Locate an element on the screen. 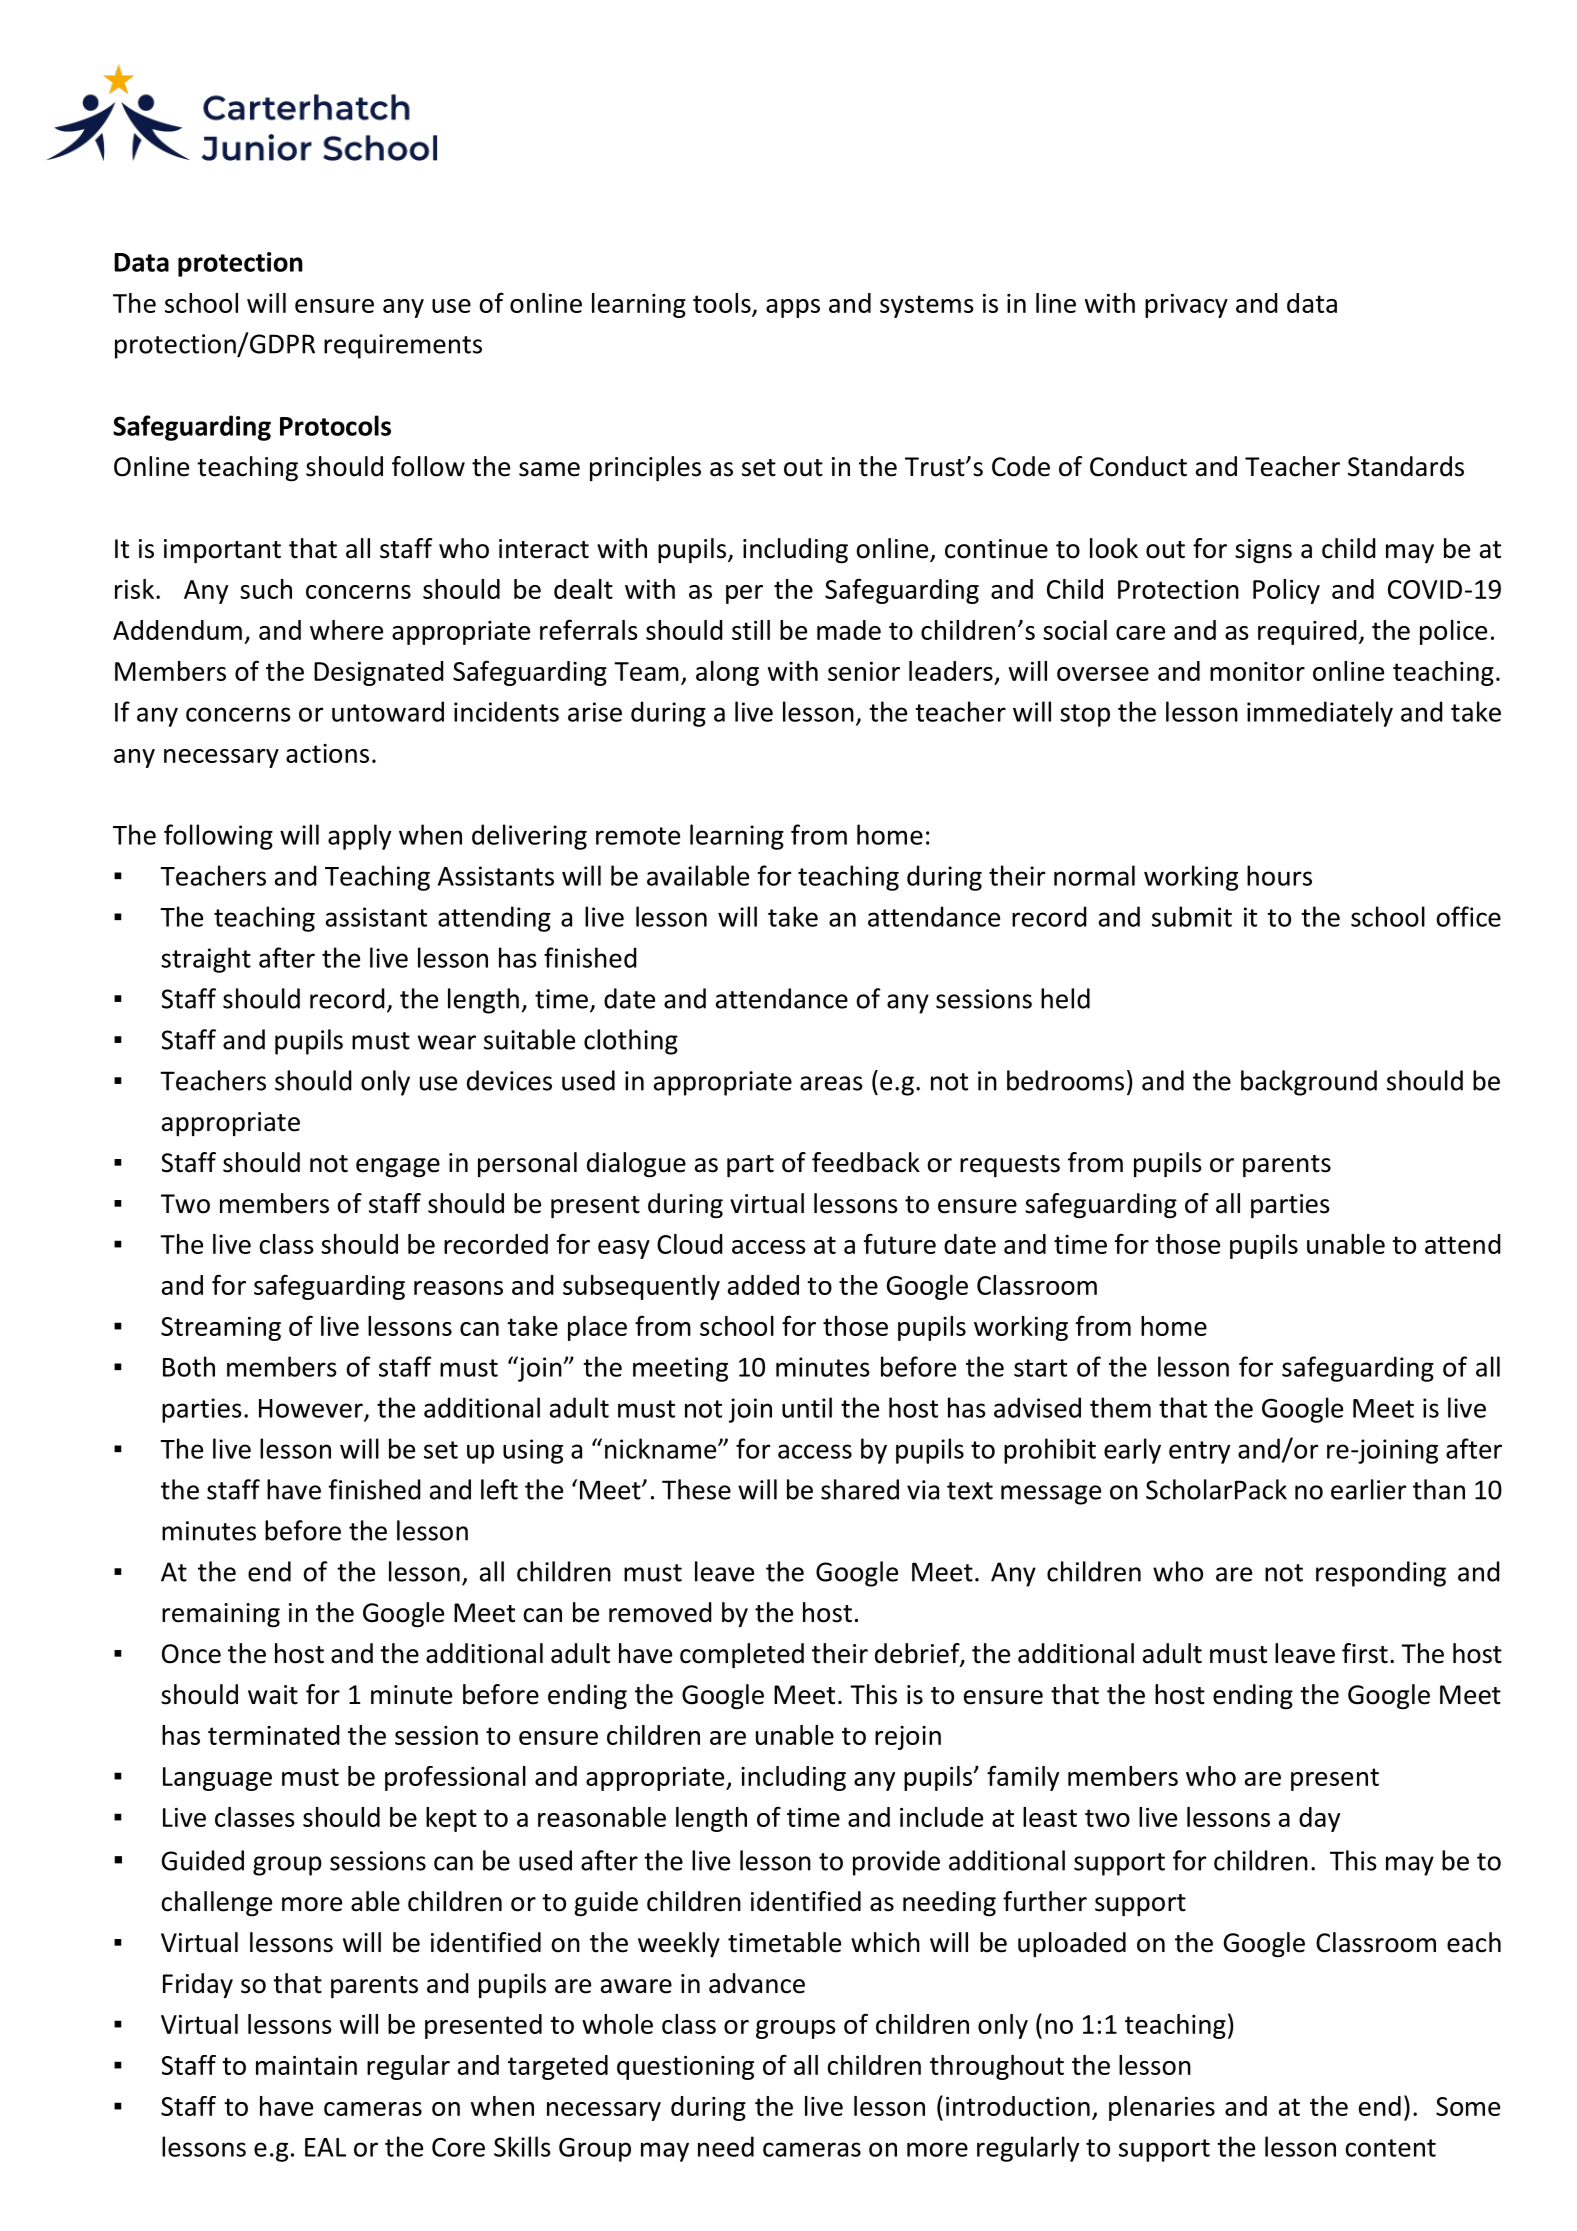 This screenshot has height=2231, width=1577. content is located at coordinates (1390, 2148).
